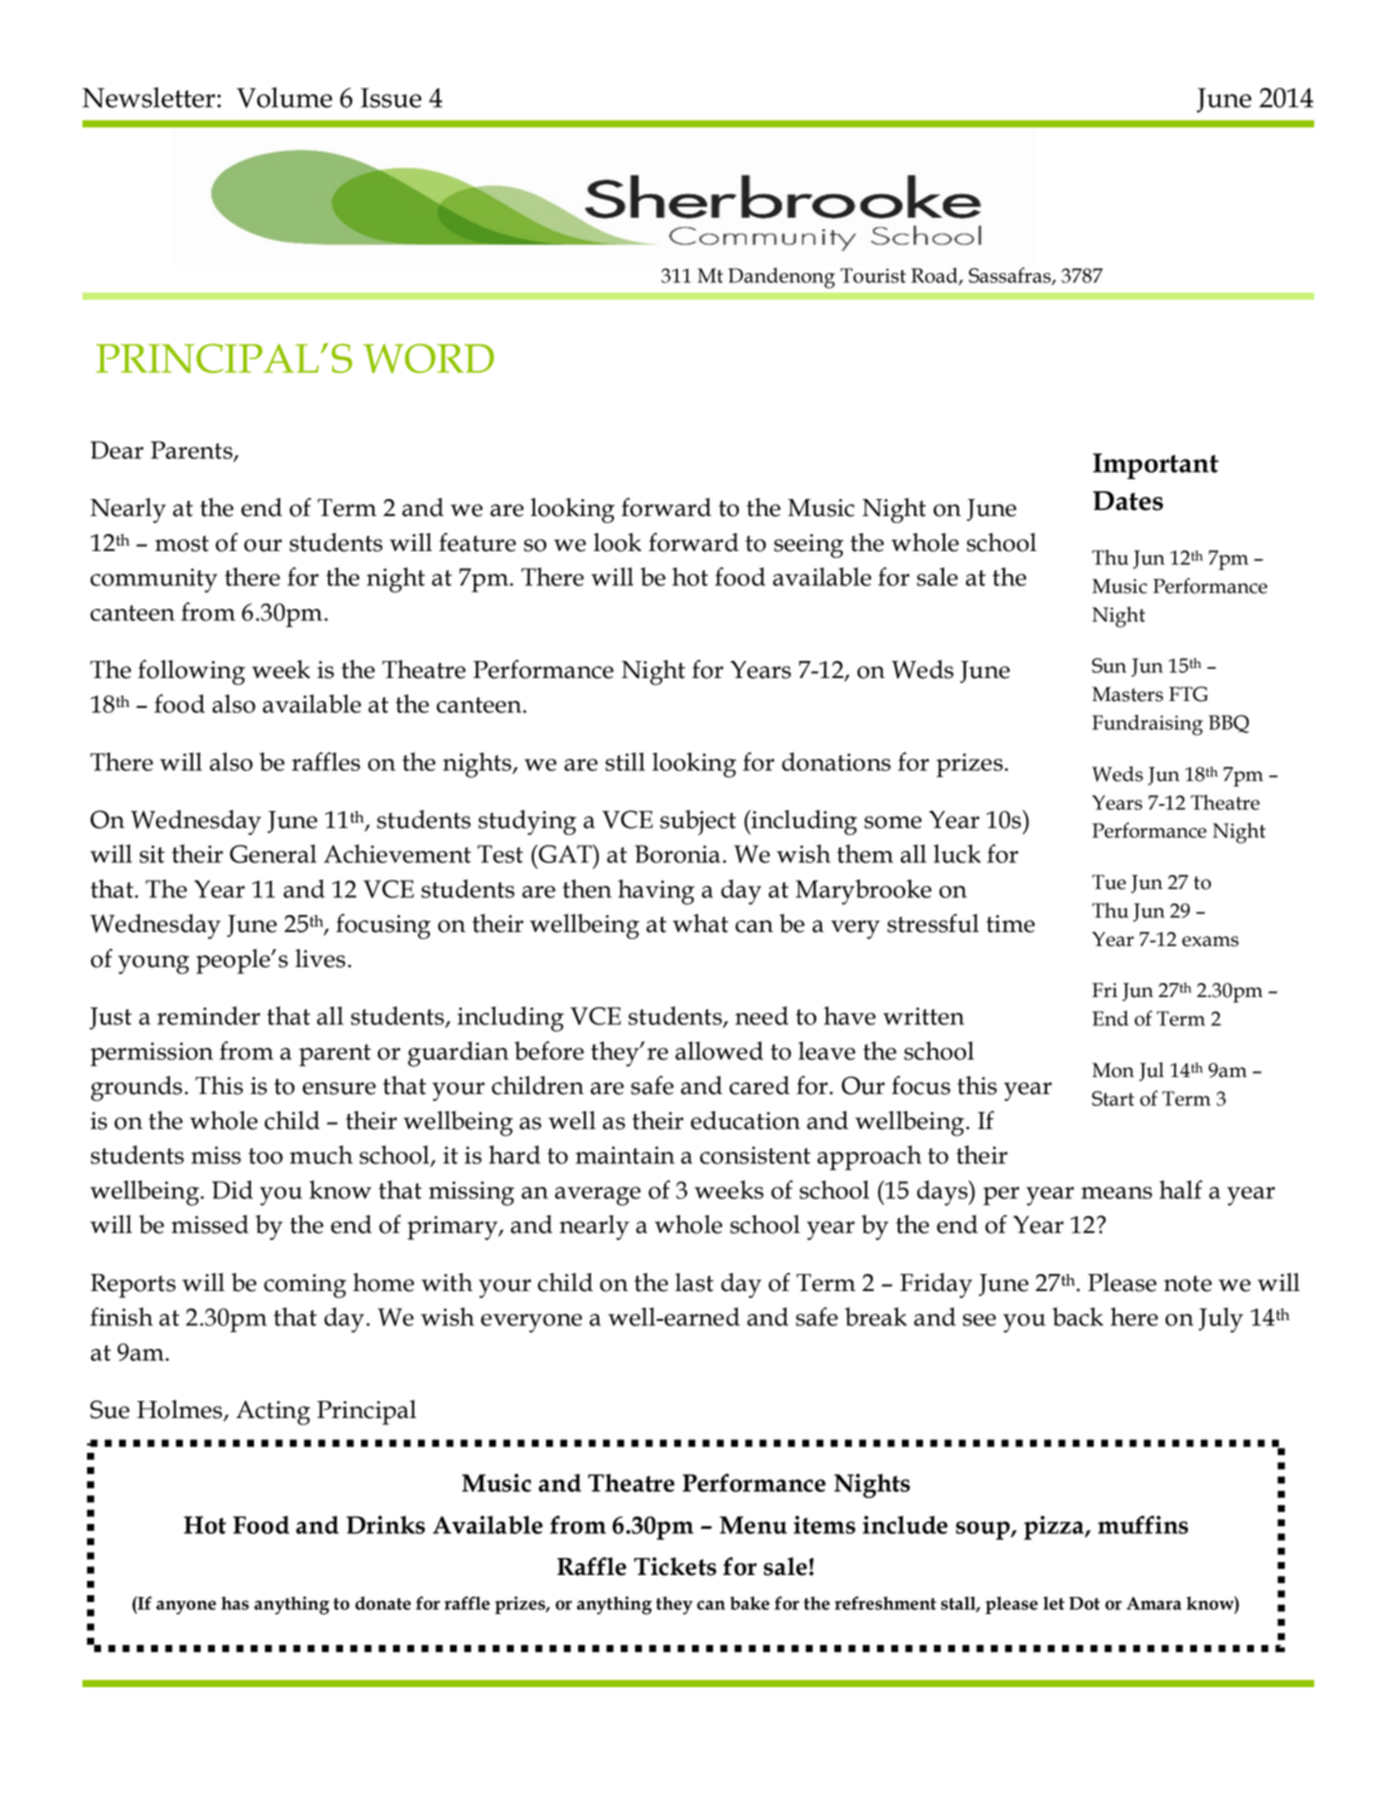 This document has width=1396, height=1806. What do you see at coordinates (598, 1196) in the document?
I see `average` at bounding box center [598, 1196].
